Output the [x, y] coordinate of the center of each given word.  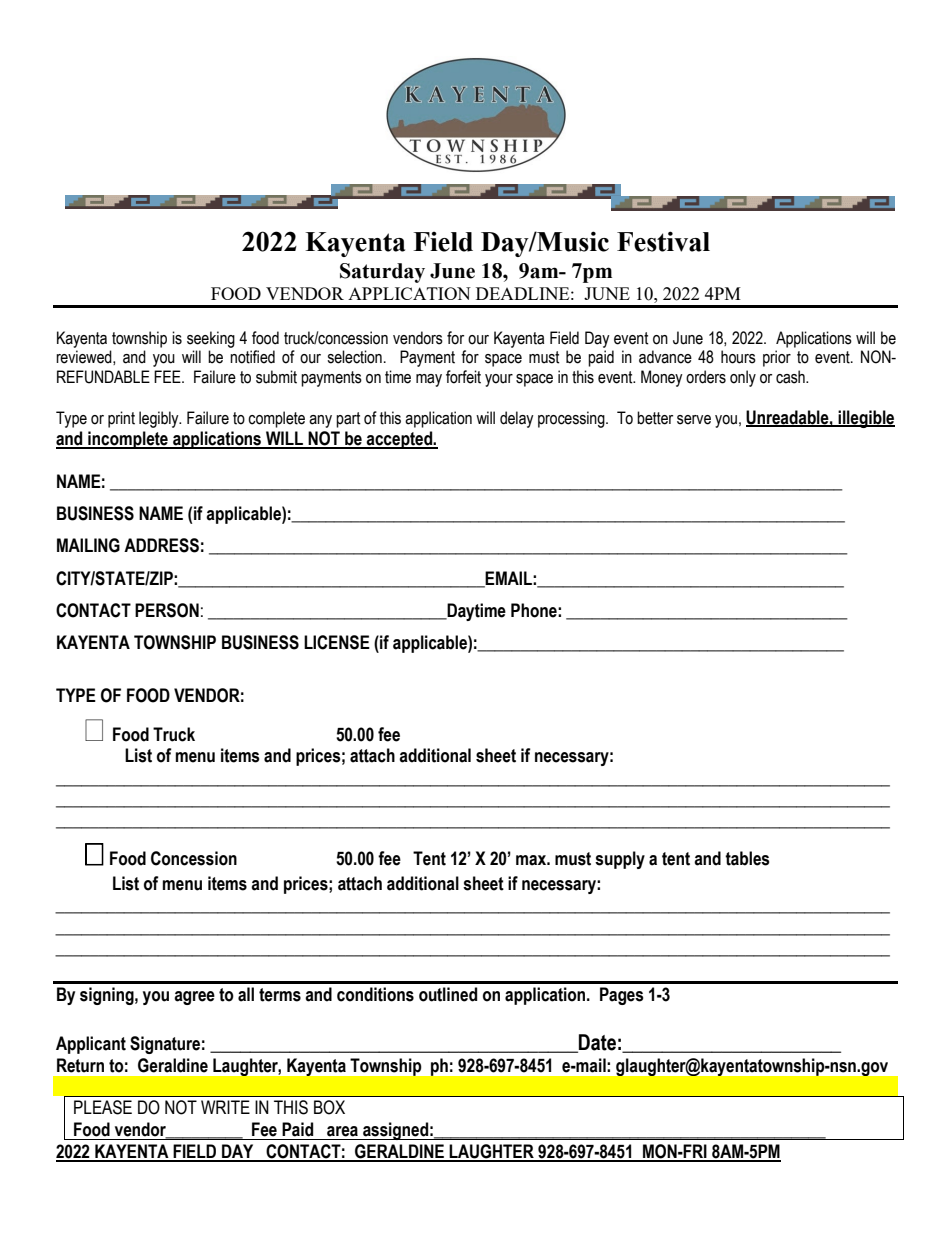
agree [194, 998]
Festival [663, 241]
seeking [211, 339]
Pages [622, 996]
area [342, 1131]
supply [620, 860]
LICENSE [337, 642]
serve [694, 420]
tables [747, 858]
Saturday [382, 273]
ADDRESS [161, 545]
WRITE [225, 1107]
